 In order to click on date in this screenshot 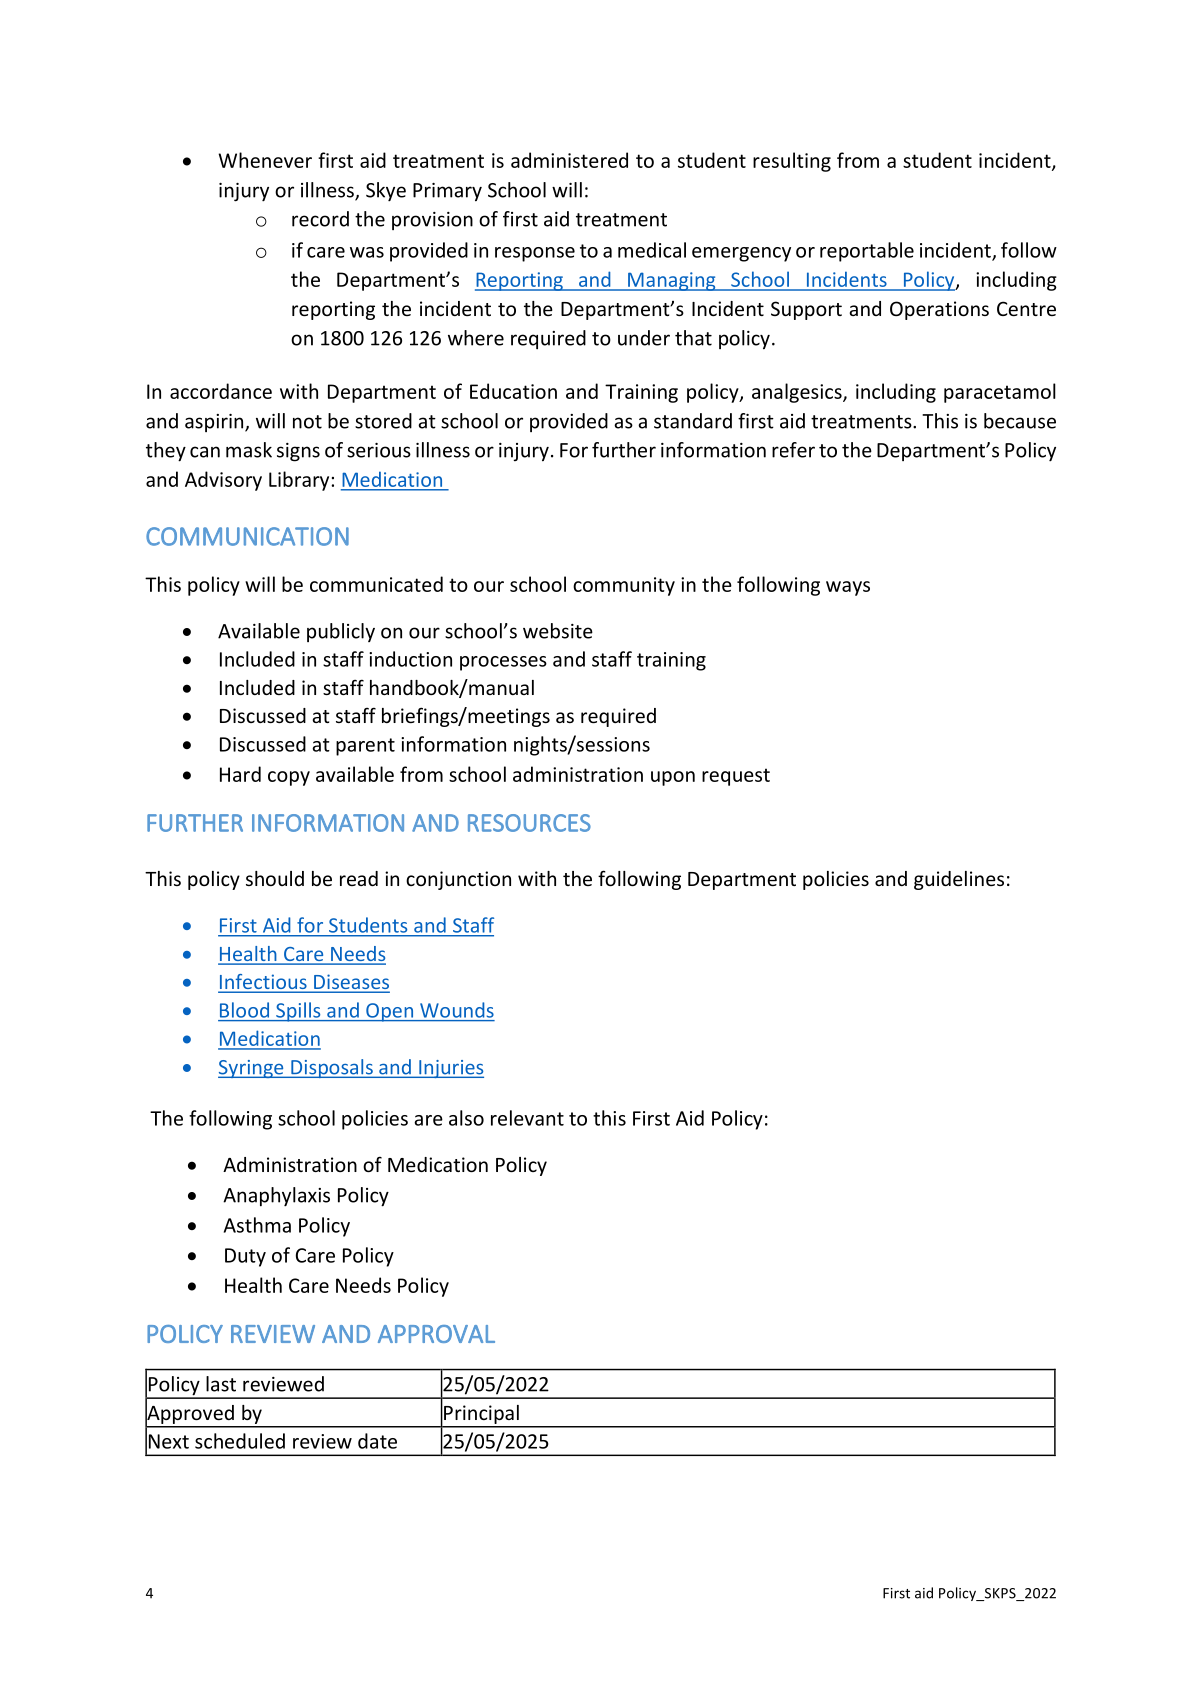, I will do `click(377, 1441)`.
